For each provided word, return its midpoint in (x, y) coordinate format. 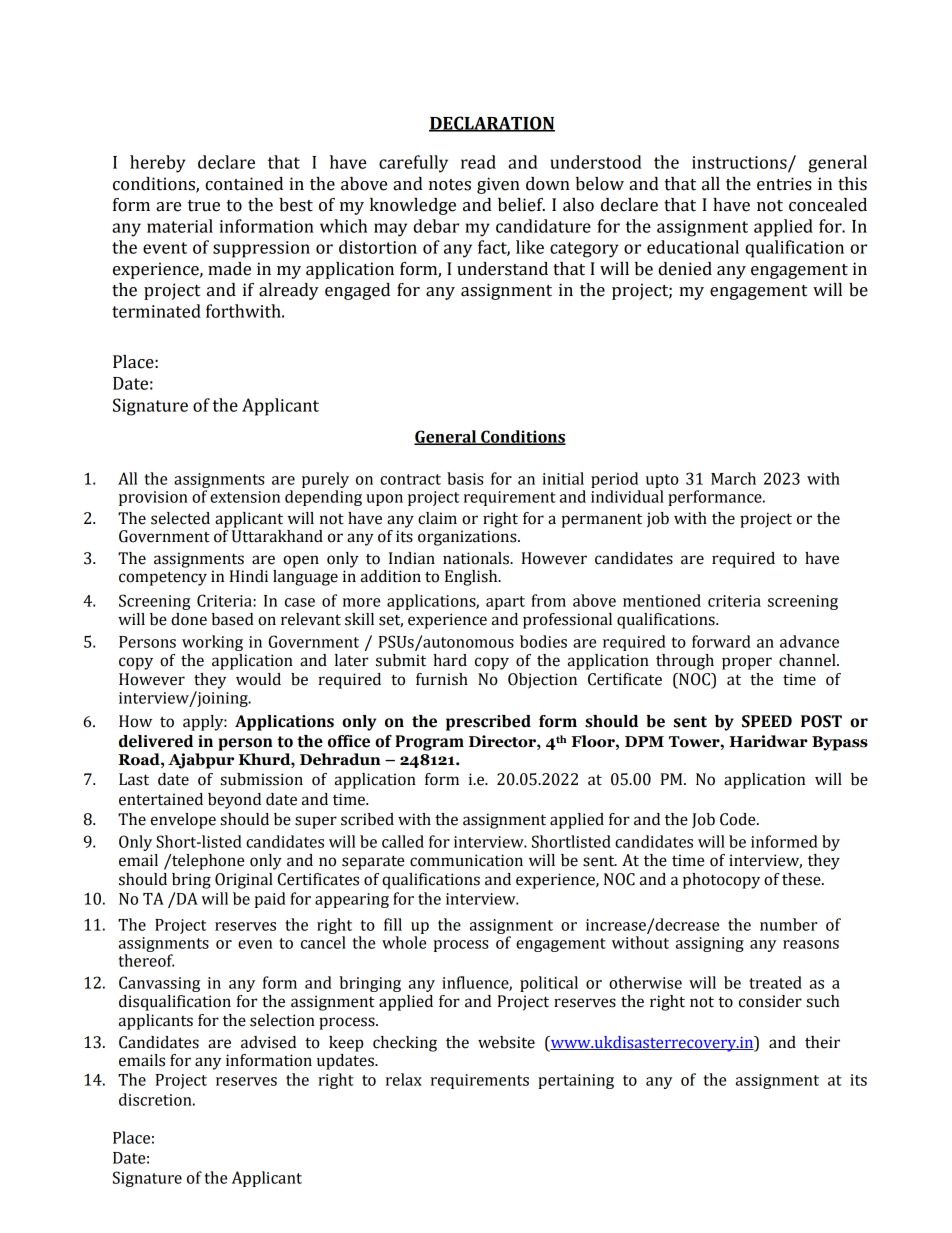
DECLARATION (492, 124)
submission (261, 779)
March (733, 478)
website (506, 1042)
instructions (740, 163)
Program (429, 743)
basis (465, 478)
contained (244, 184)
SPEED (767, 721)
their (822, 1042)
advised (268, 1042)
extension (245, 497)
